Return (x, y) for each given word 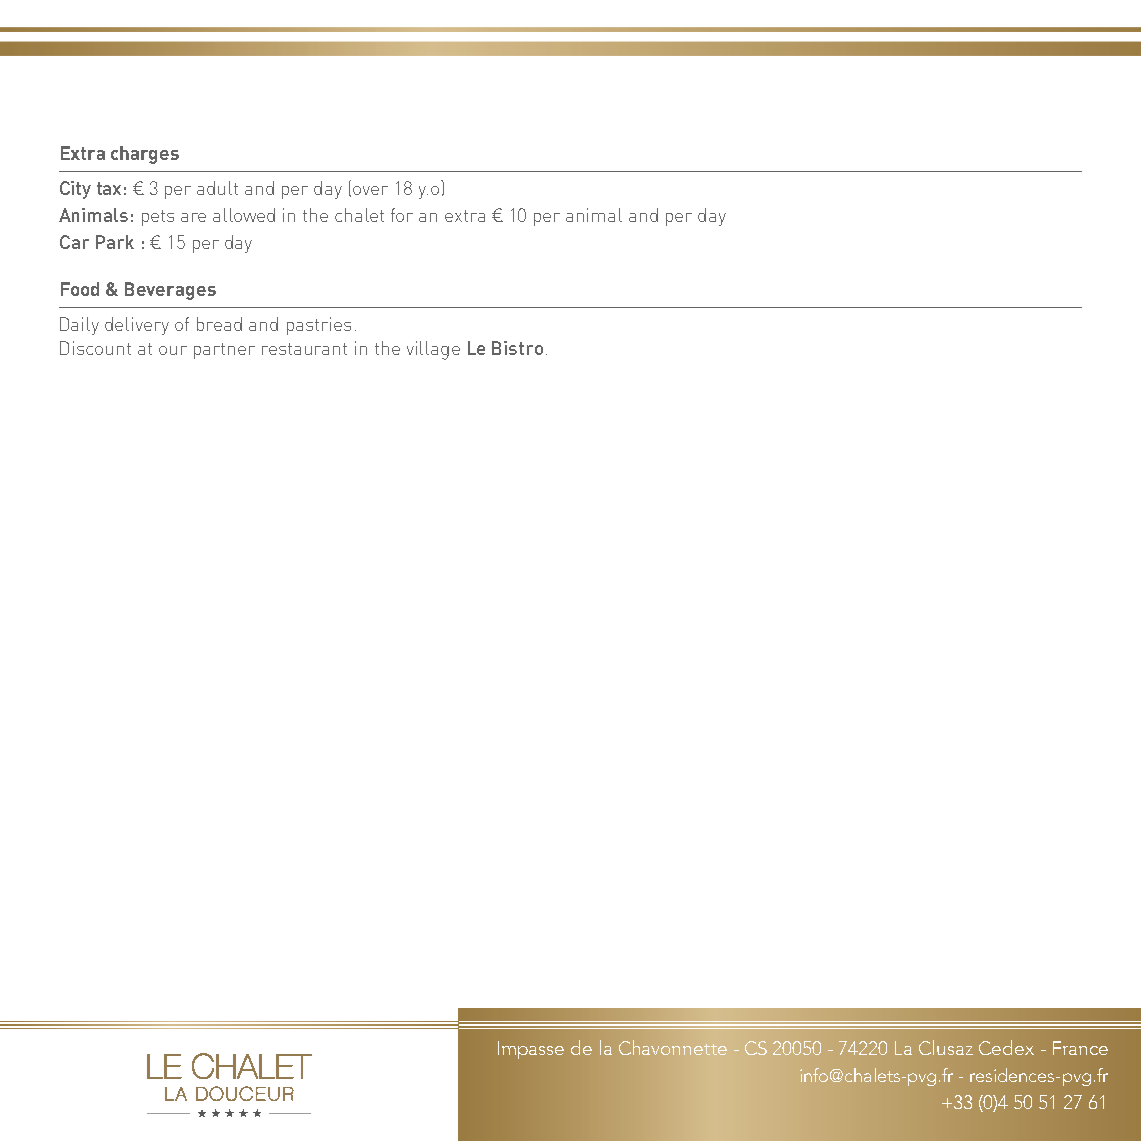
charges (145, 155)
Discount (95, 348)
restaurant (304, 349)
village (433, 350)
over (370, 190)
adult (217, 188)
